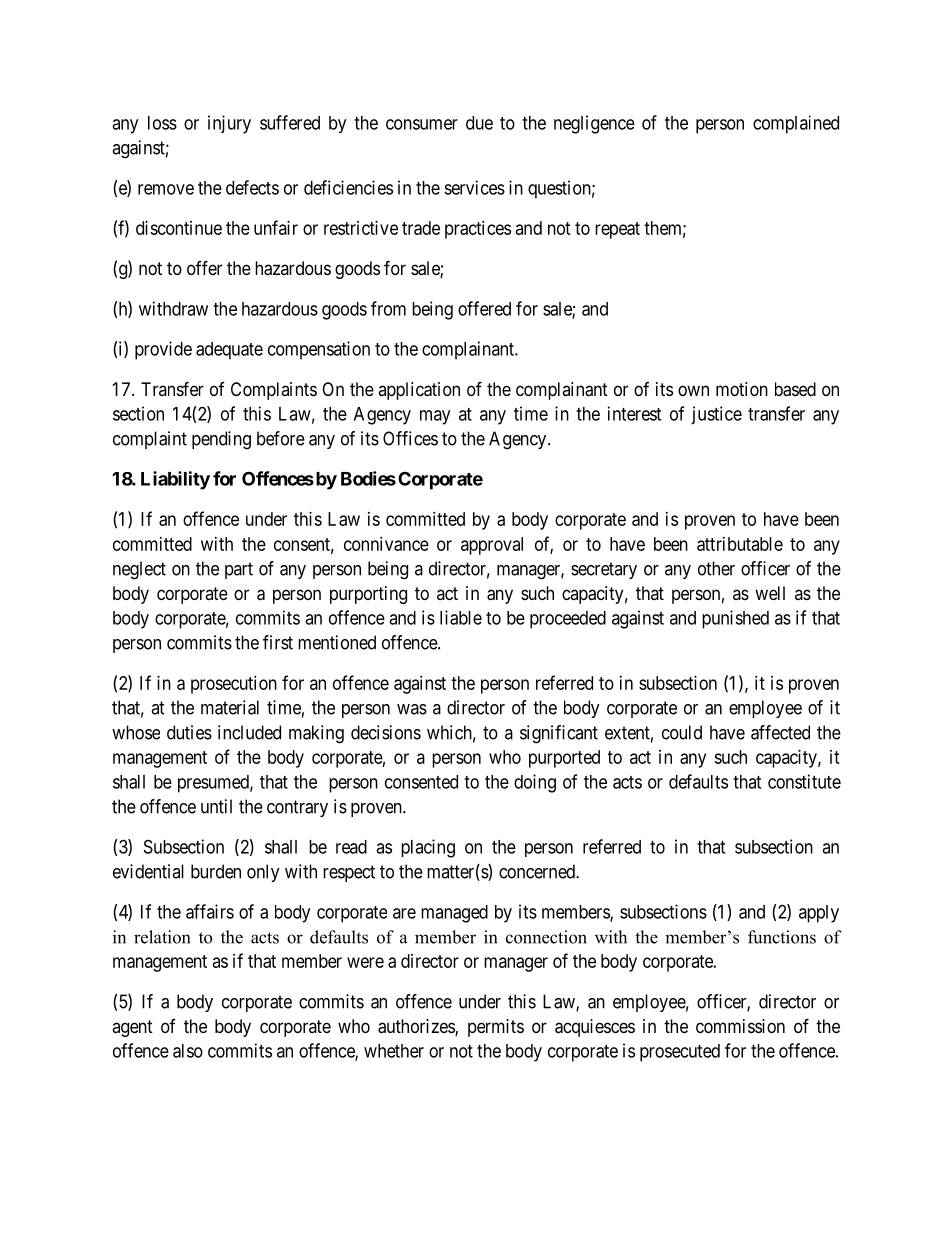 Image resolution: width=952 pixels, height=1233 pixels. Describe the element at coordinates (388, 308) in the image. I see `from` at that location.
